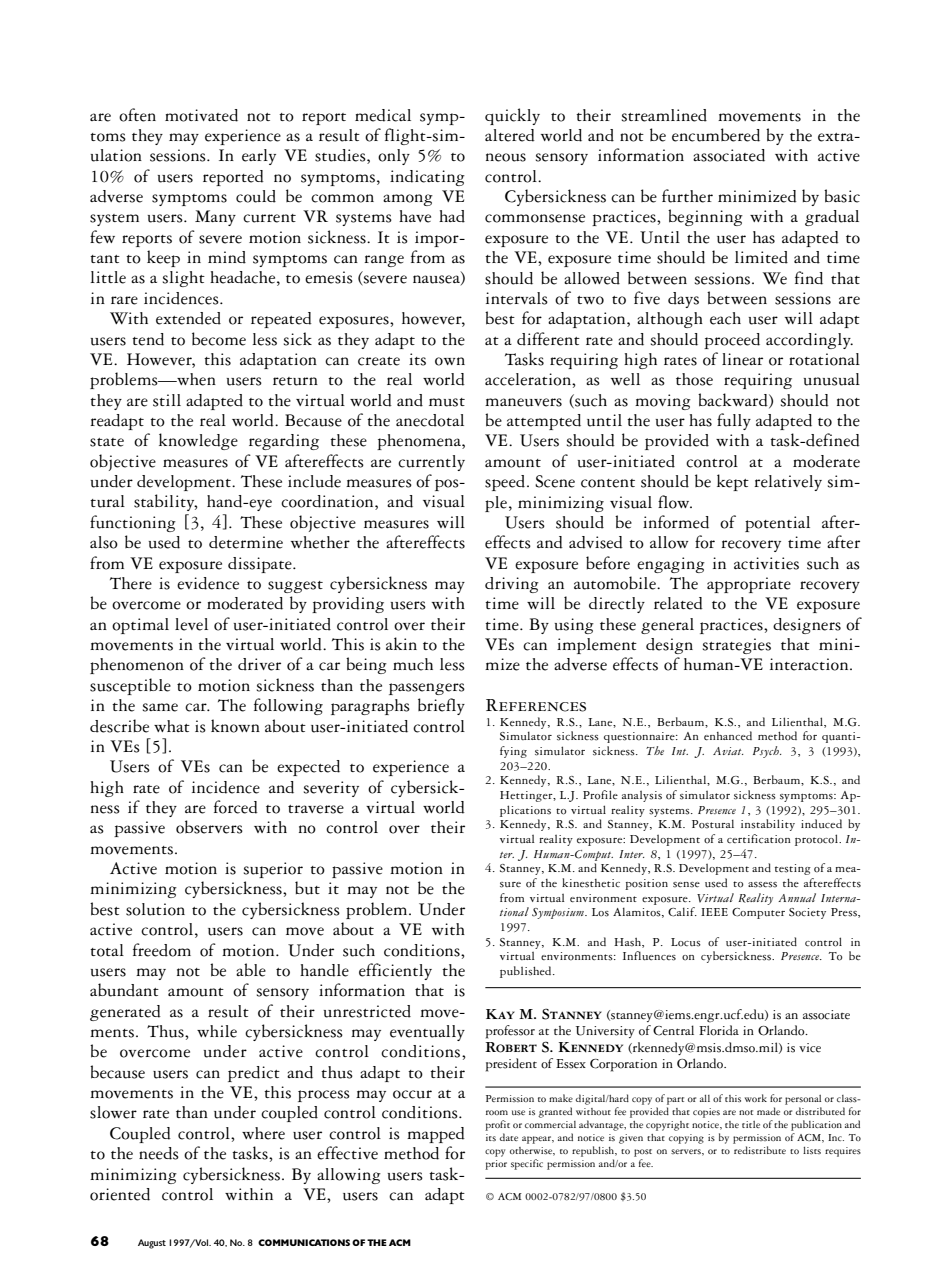 The image size is (952, 1274). I want to click on altered, so click(510, 135).
